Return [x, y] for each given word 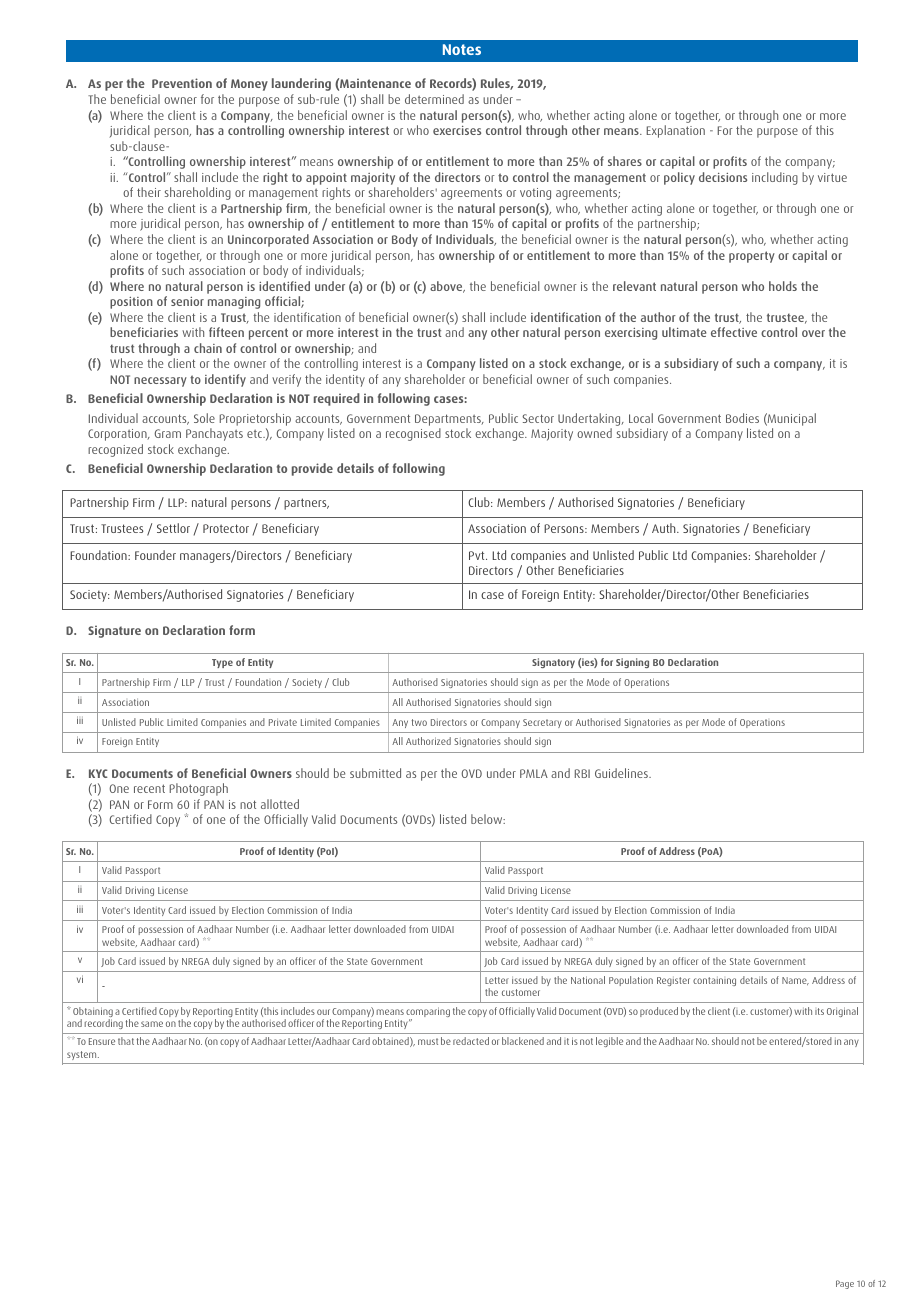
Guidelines [622, 773]
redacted [471, 1041]
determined [434, 99]
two [419, 722]
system [83, 1055]
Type [222, 663]
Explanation [676, 131]
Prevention [182, 83]
